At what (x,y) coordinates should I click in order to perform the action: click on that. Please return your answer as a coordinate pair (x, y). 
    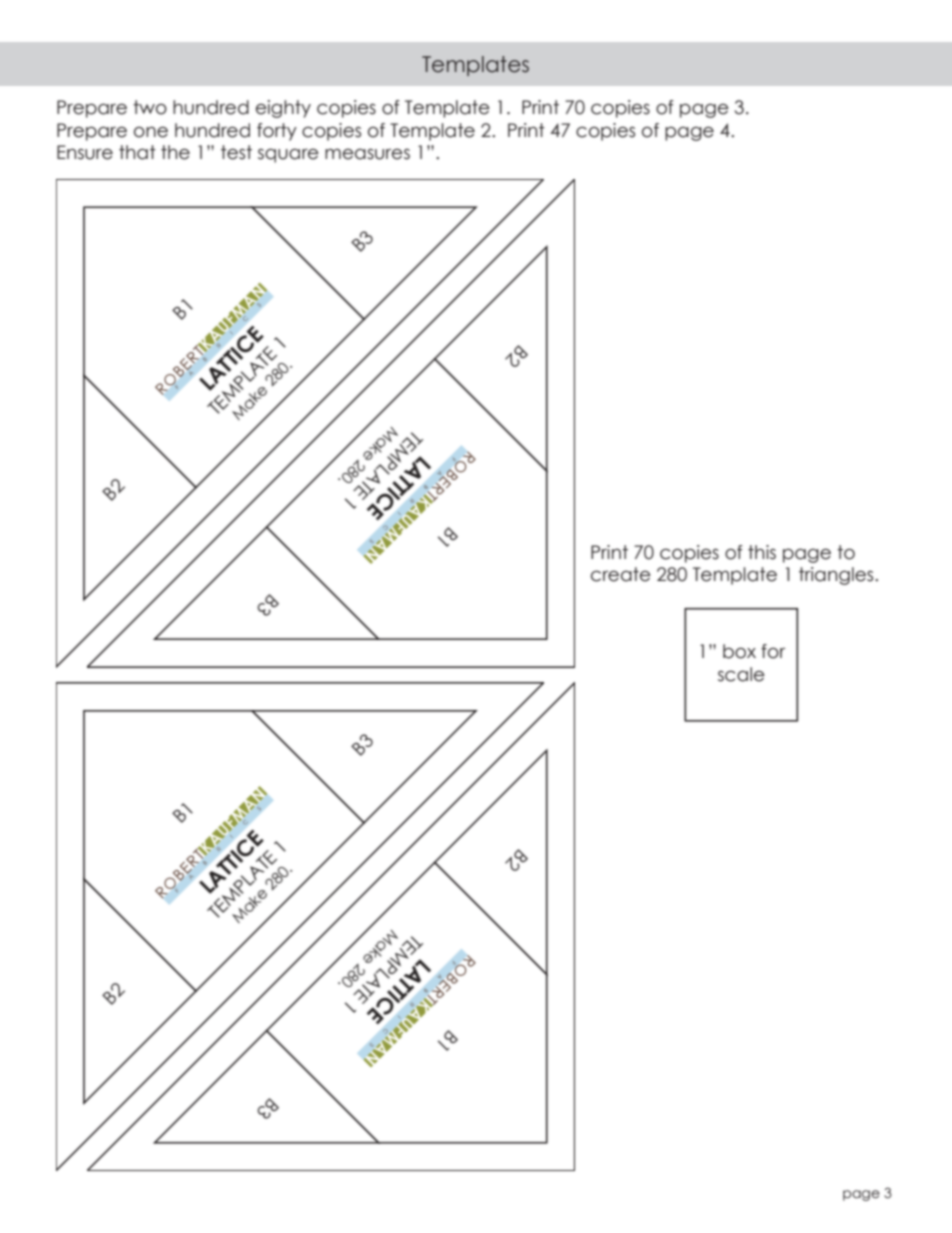
    Looking at the image, I should click on (137, 152).
